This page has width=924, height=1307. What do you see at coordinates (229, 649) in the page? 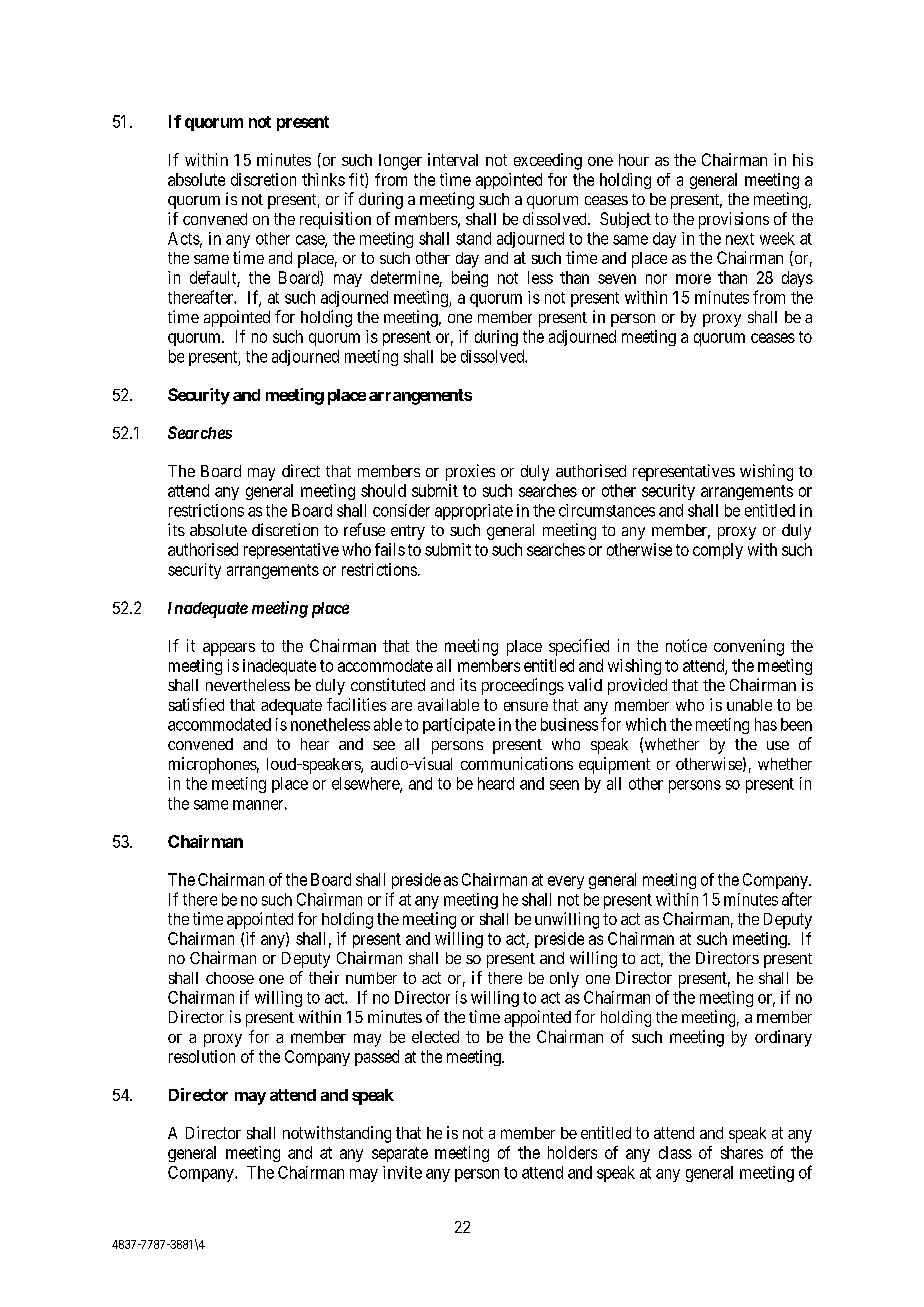
I see `appears` at bounding box center [229, 649].
